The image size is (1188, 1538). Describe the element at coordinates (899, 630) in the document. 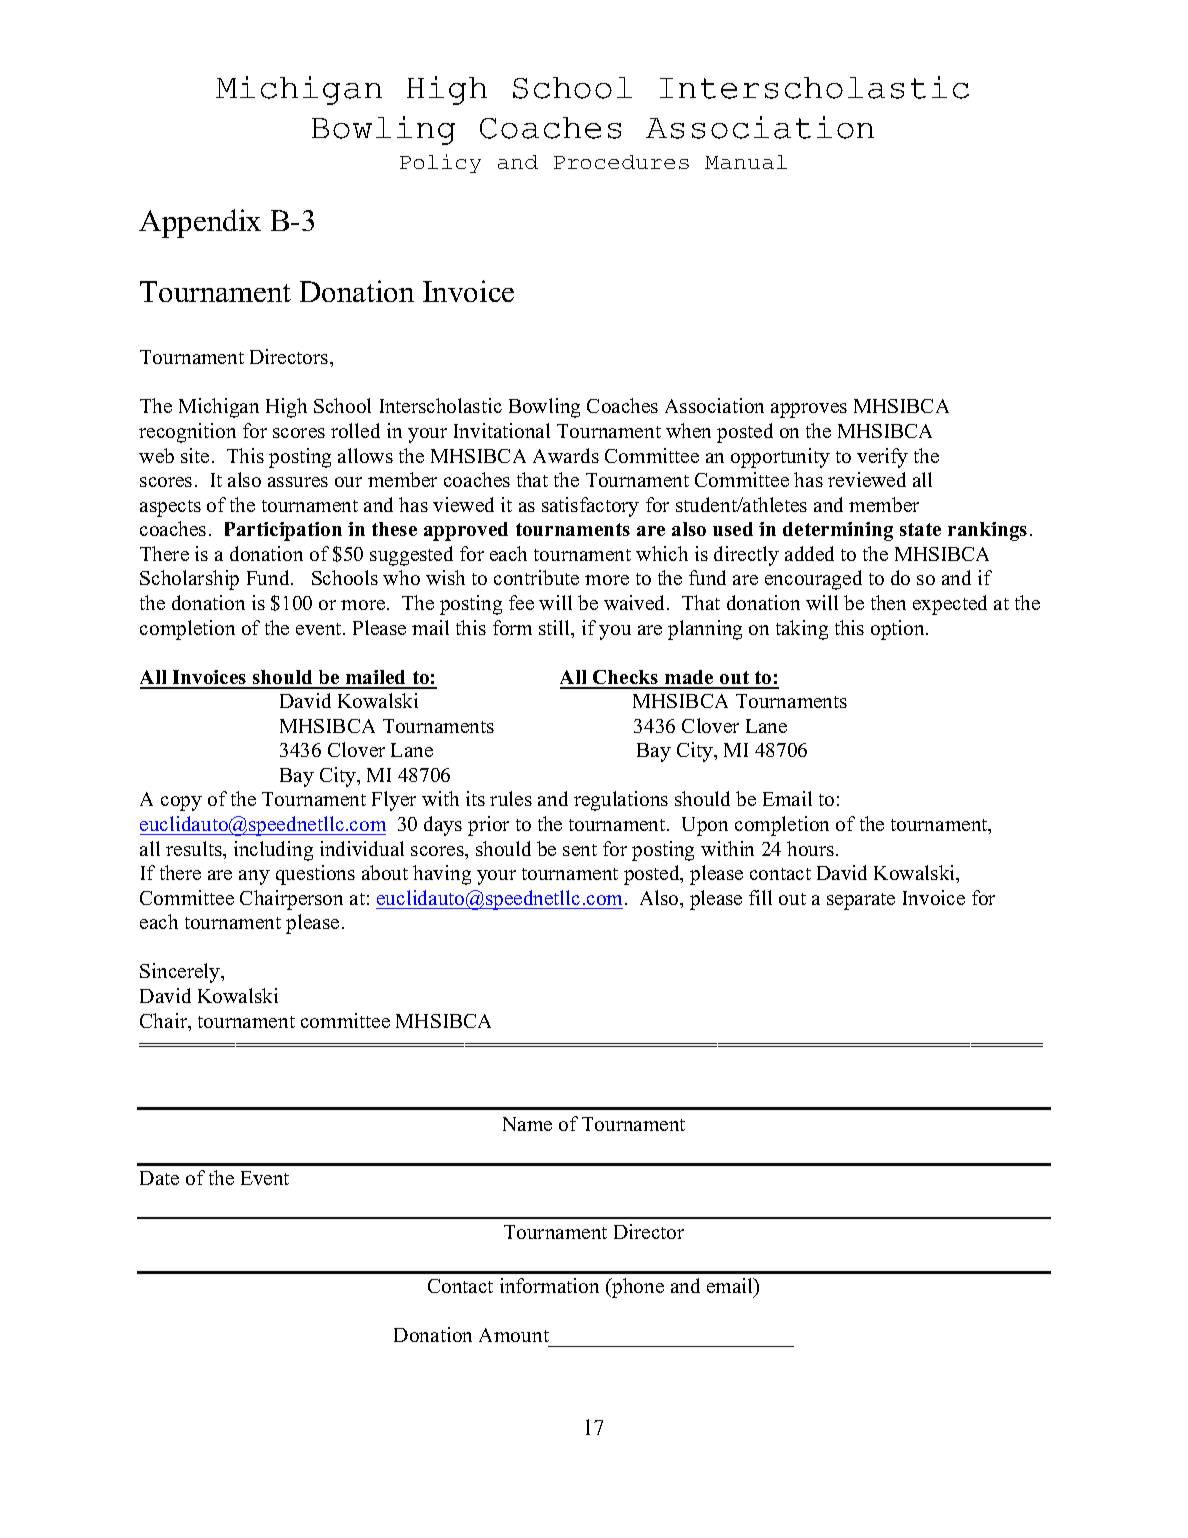

I see `option` at that location.
